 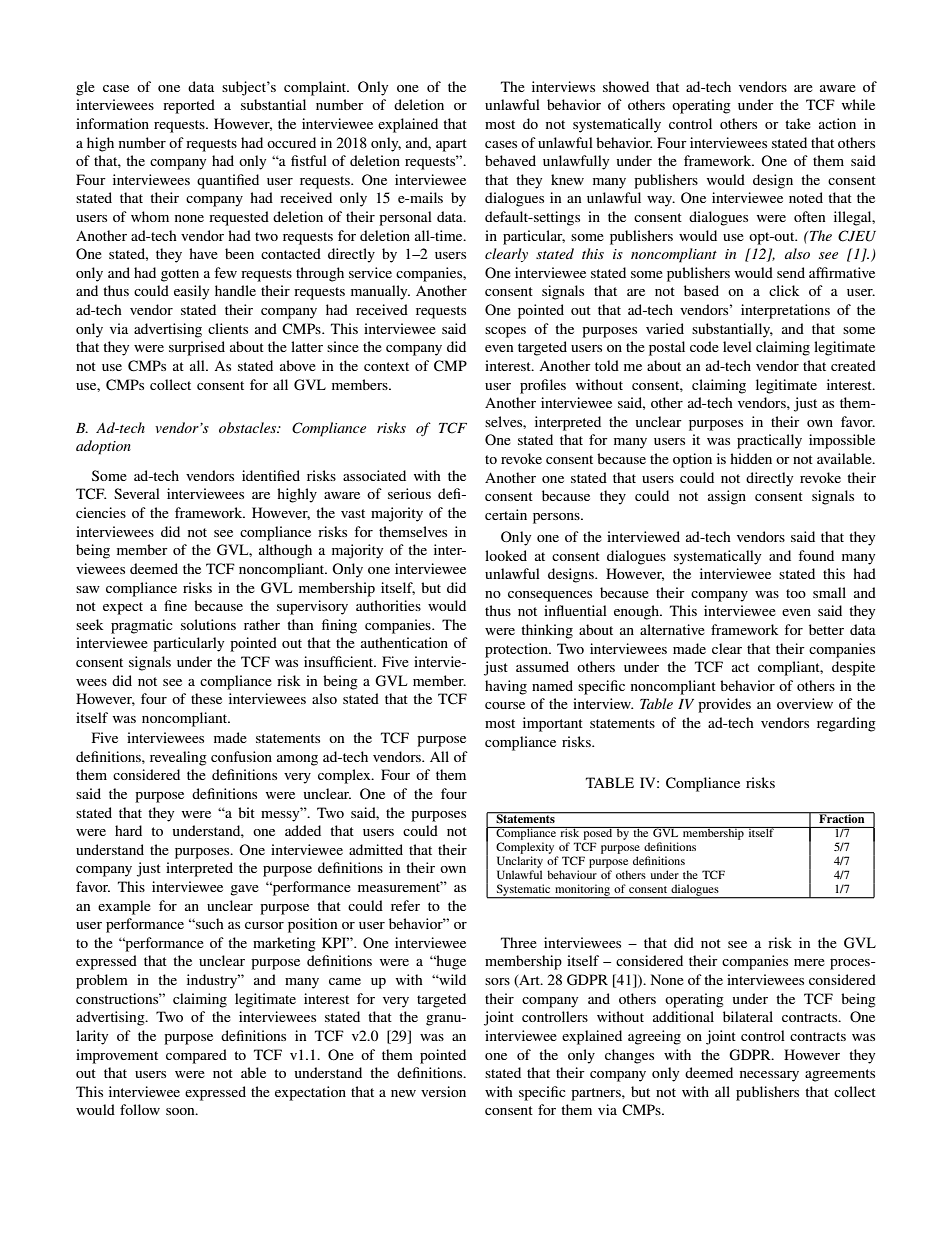 I want to click on take, so click(x=798, y=123).
